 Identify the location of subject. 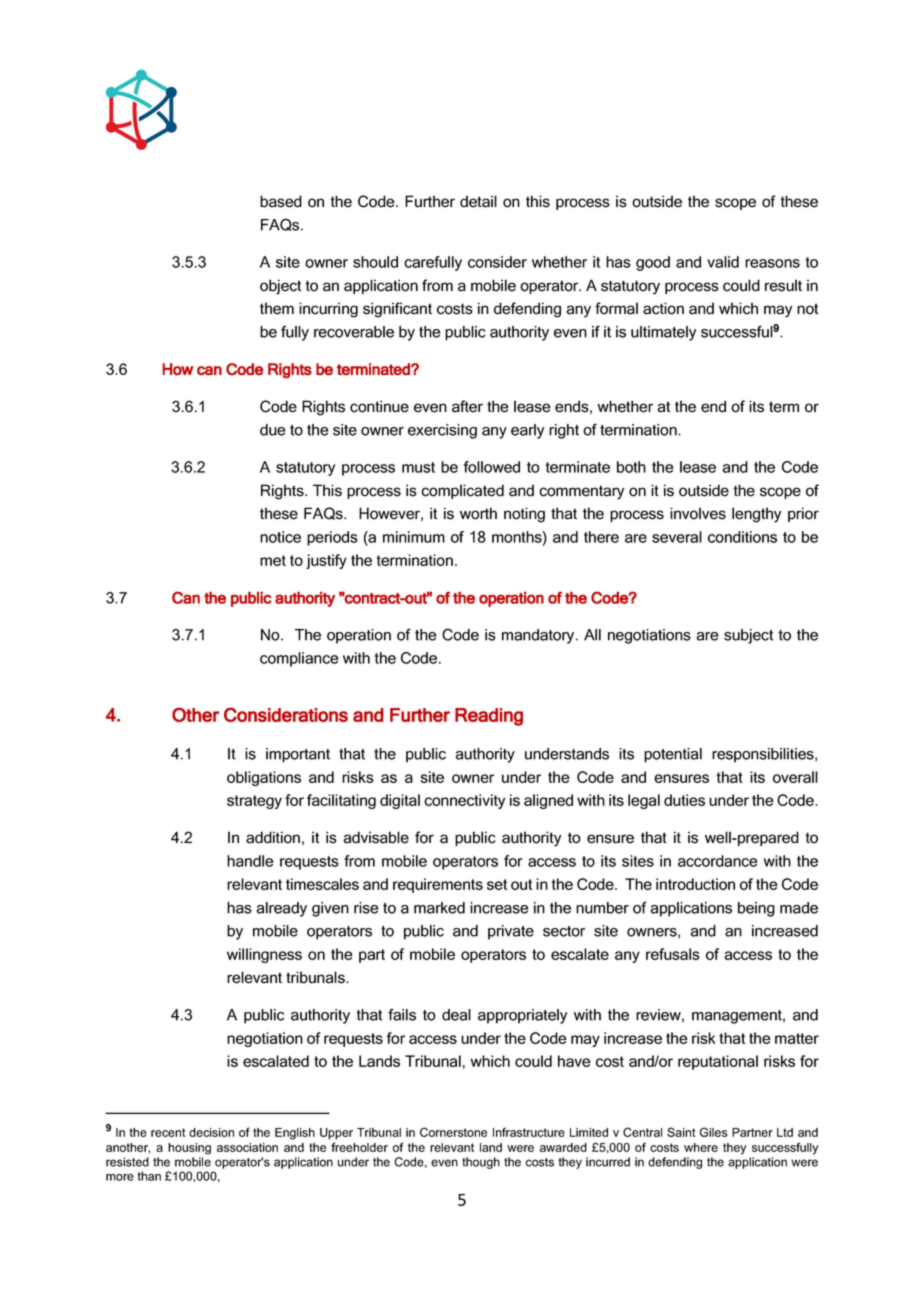
(749, 636).
